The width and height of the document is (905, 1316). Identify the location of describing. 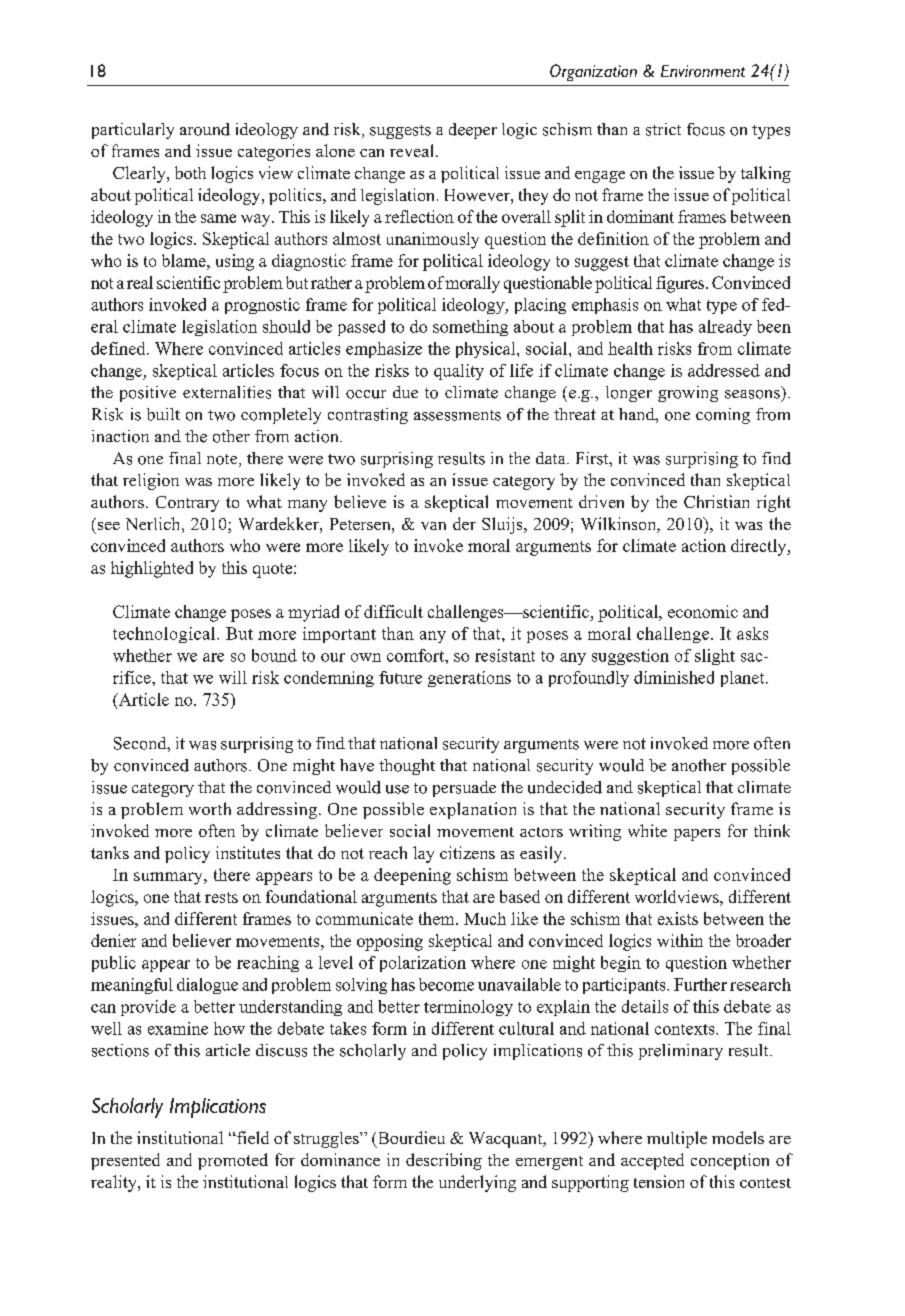
(444, 1161).
